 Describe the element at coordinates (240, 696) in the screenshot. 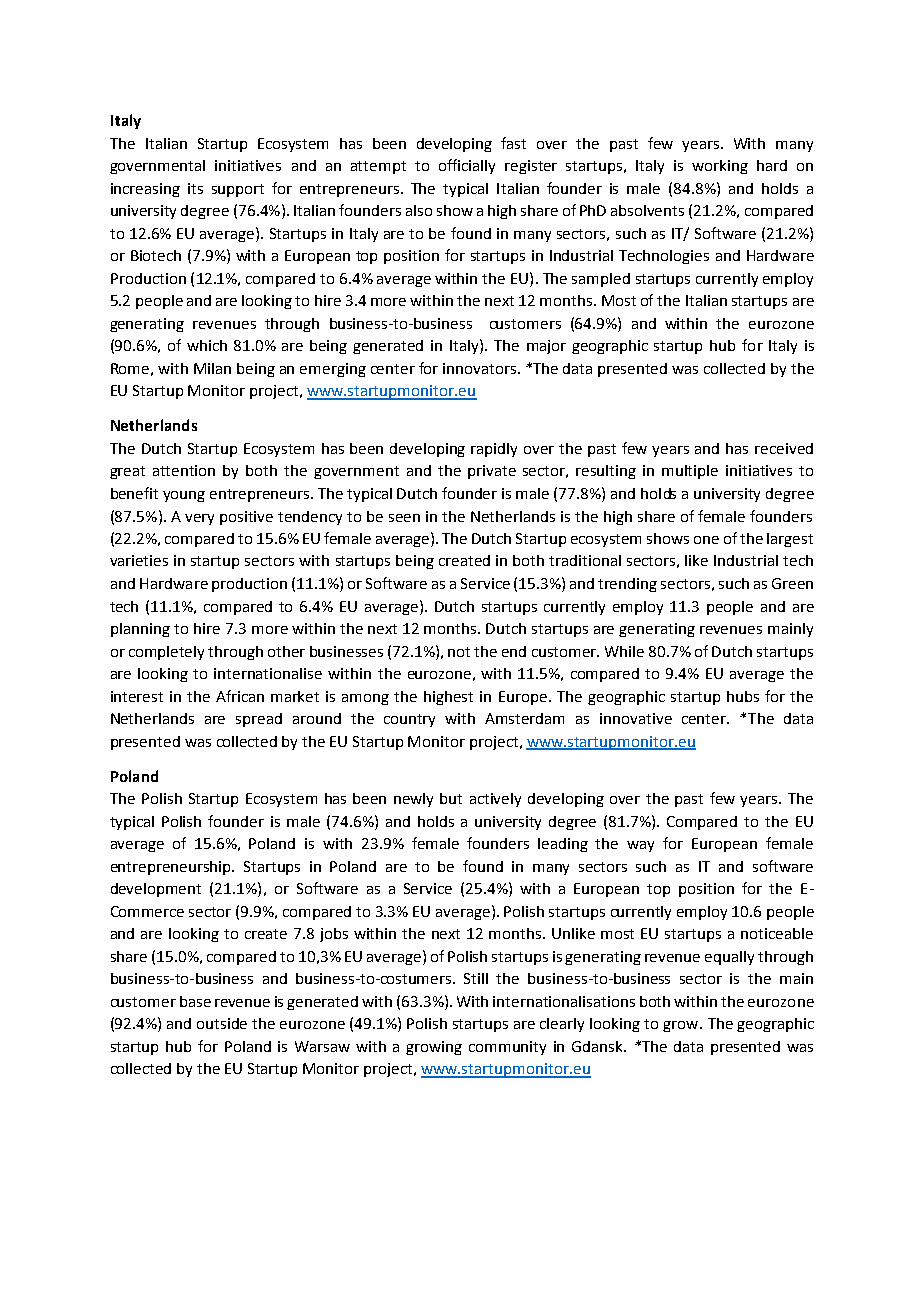

I see `African` at that location.
